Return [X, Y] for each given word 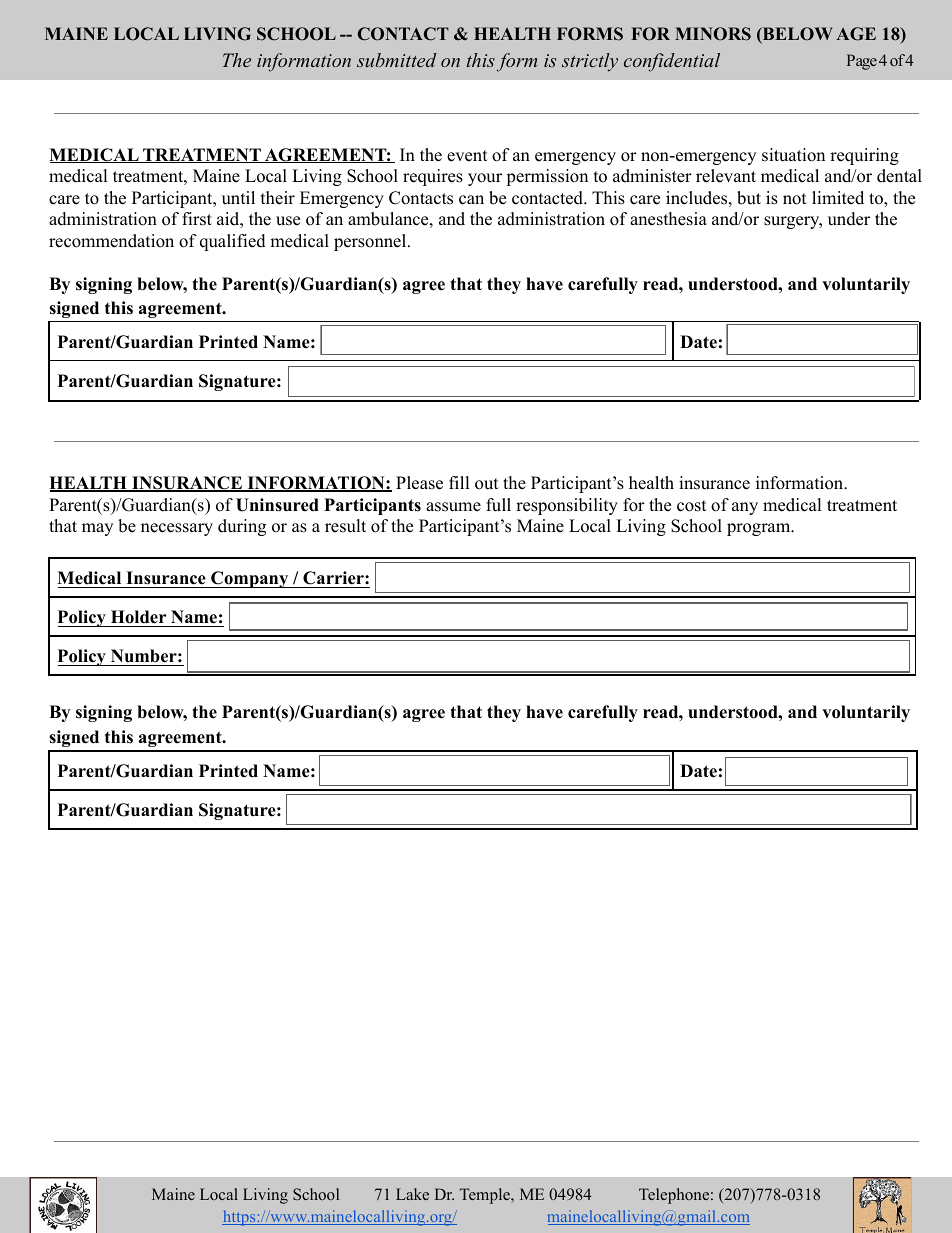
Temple [486, 1196]
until [238, 198]
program [759, 529]
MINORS [713, 34]
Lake [412, 1194]
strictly [590, 62]
